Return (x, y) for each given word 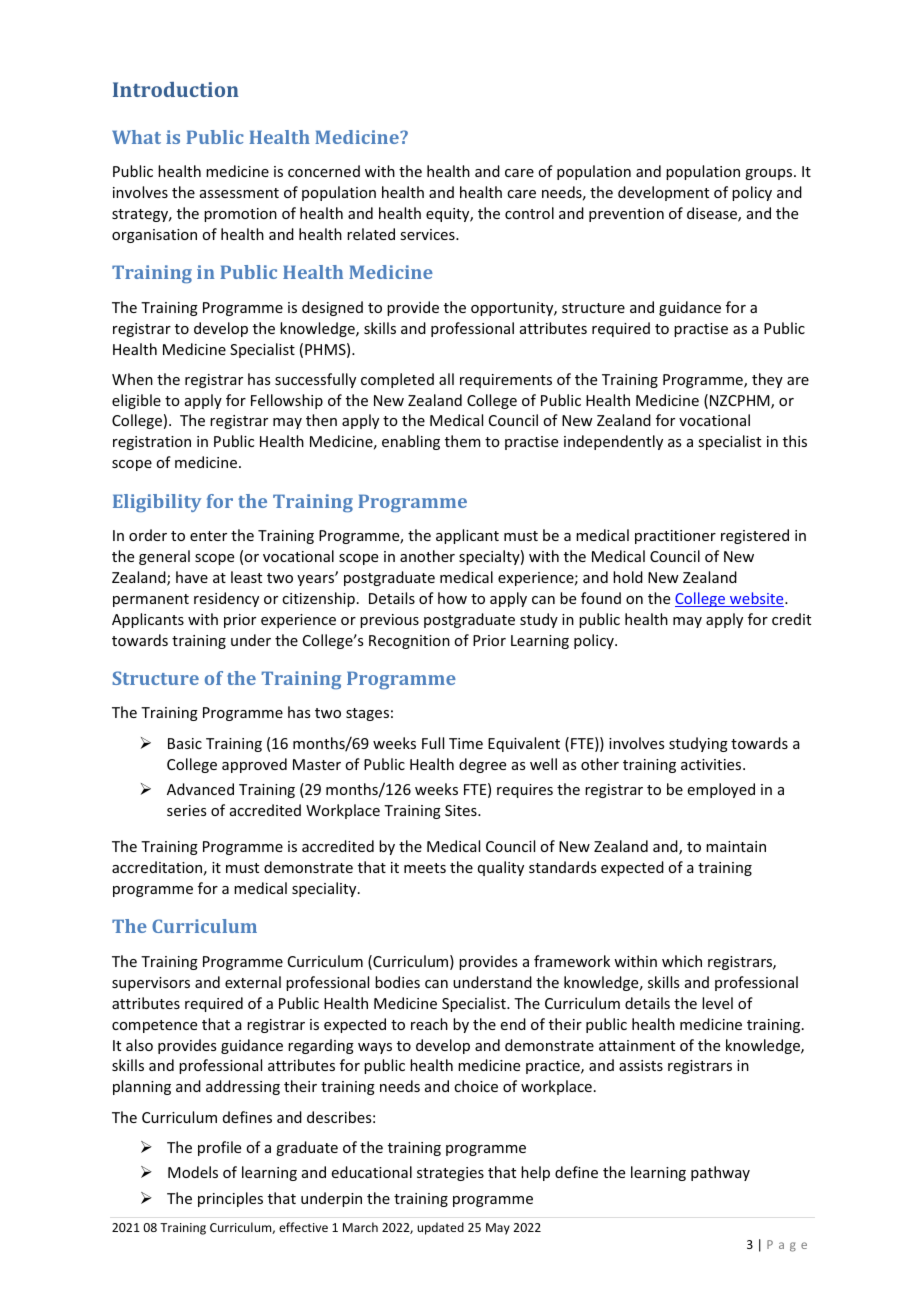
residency (226, 599)
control (529, 213)
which (682, 961)
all (446, 379)
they (767, 380)
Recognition (409, 642)
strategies (450, 1174)
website (757, 599)
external (253, 982)
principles (230, 1199)
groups (770, 174)
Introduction (176, 89)
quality (501, 868)
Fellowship (287, 401)
